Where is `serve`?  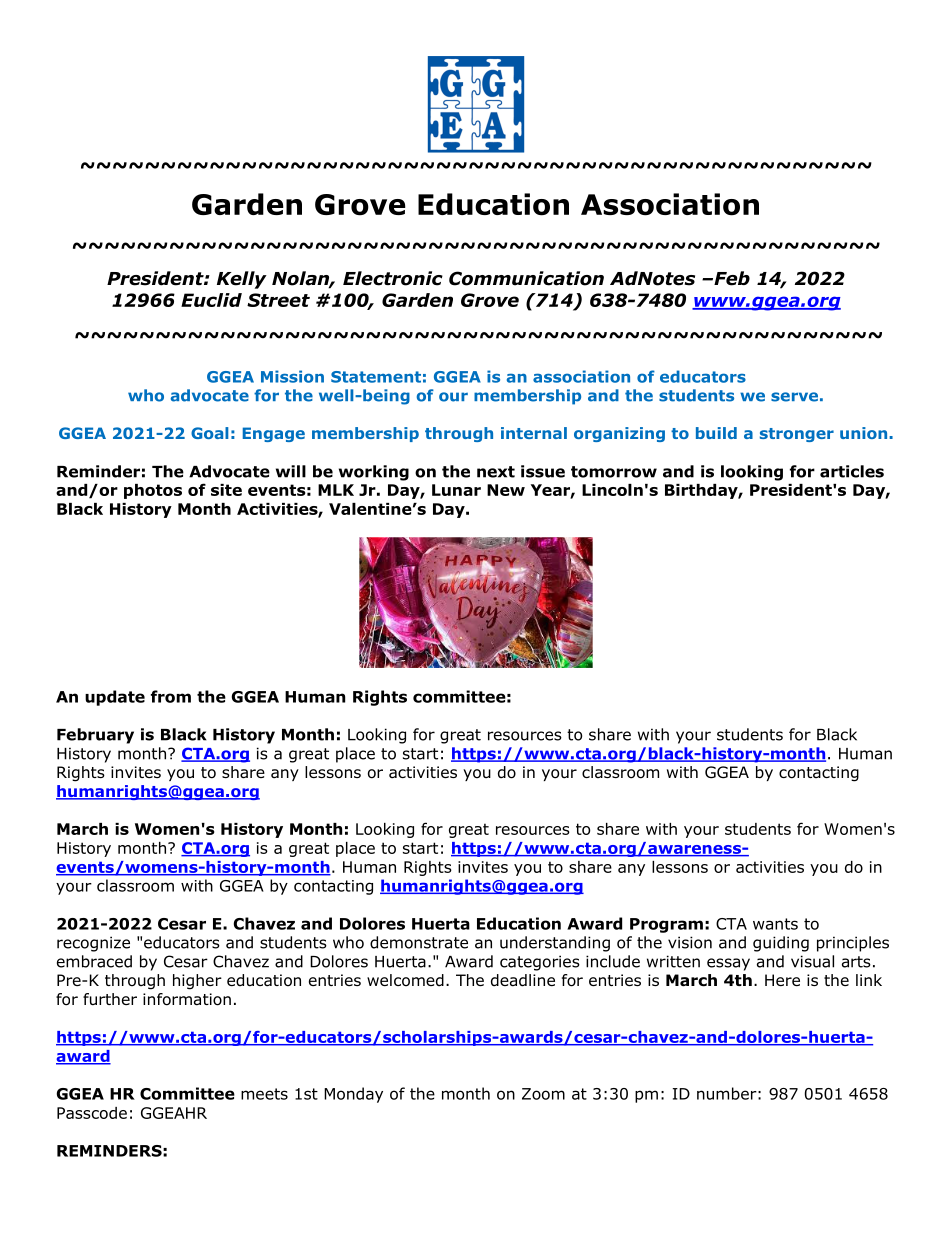 serve is located at coordinates (794, 397).
